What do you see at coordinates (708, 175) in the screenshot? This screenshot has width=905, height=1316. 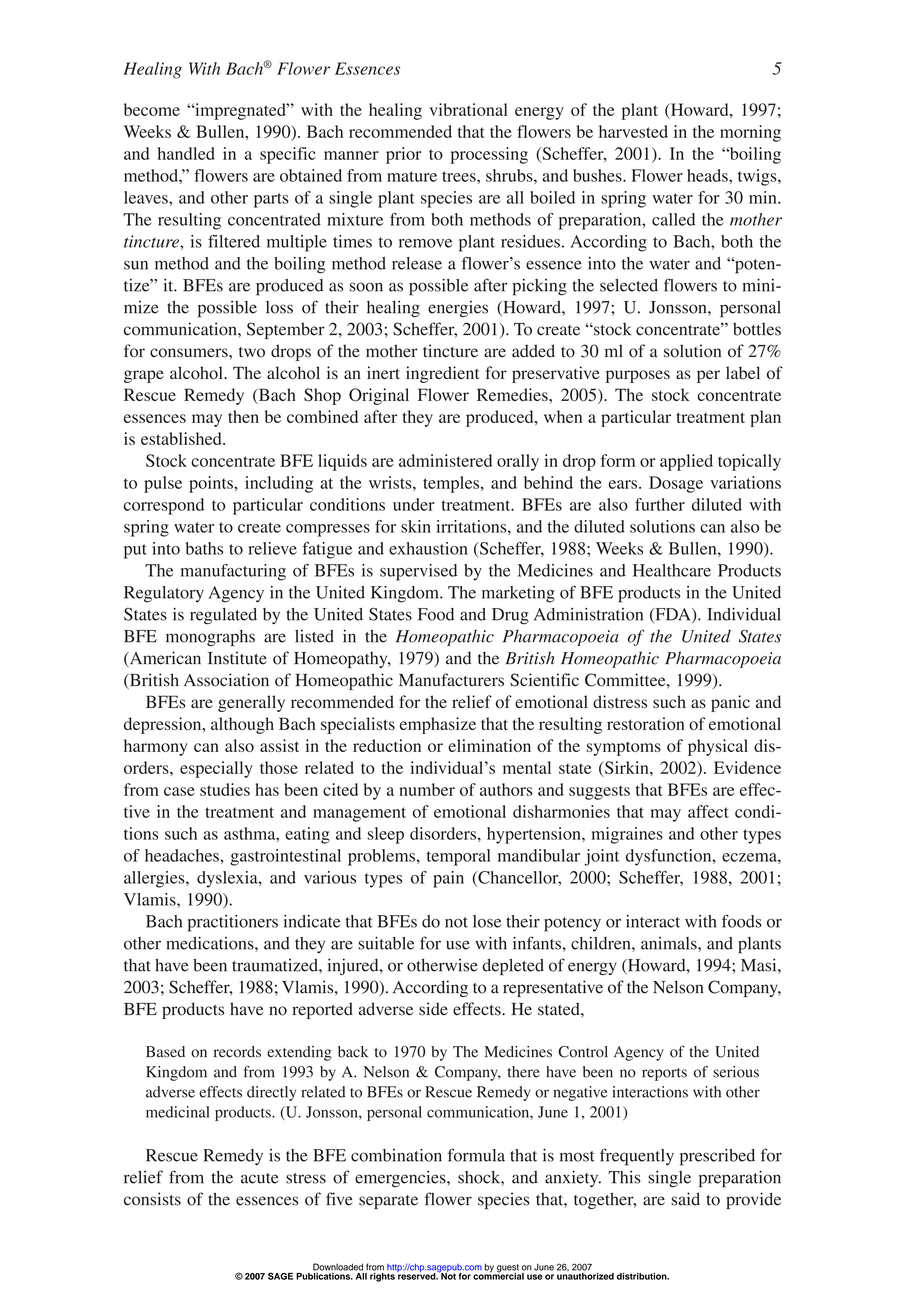 I see `heads` at bounding box center [708, 175].
